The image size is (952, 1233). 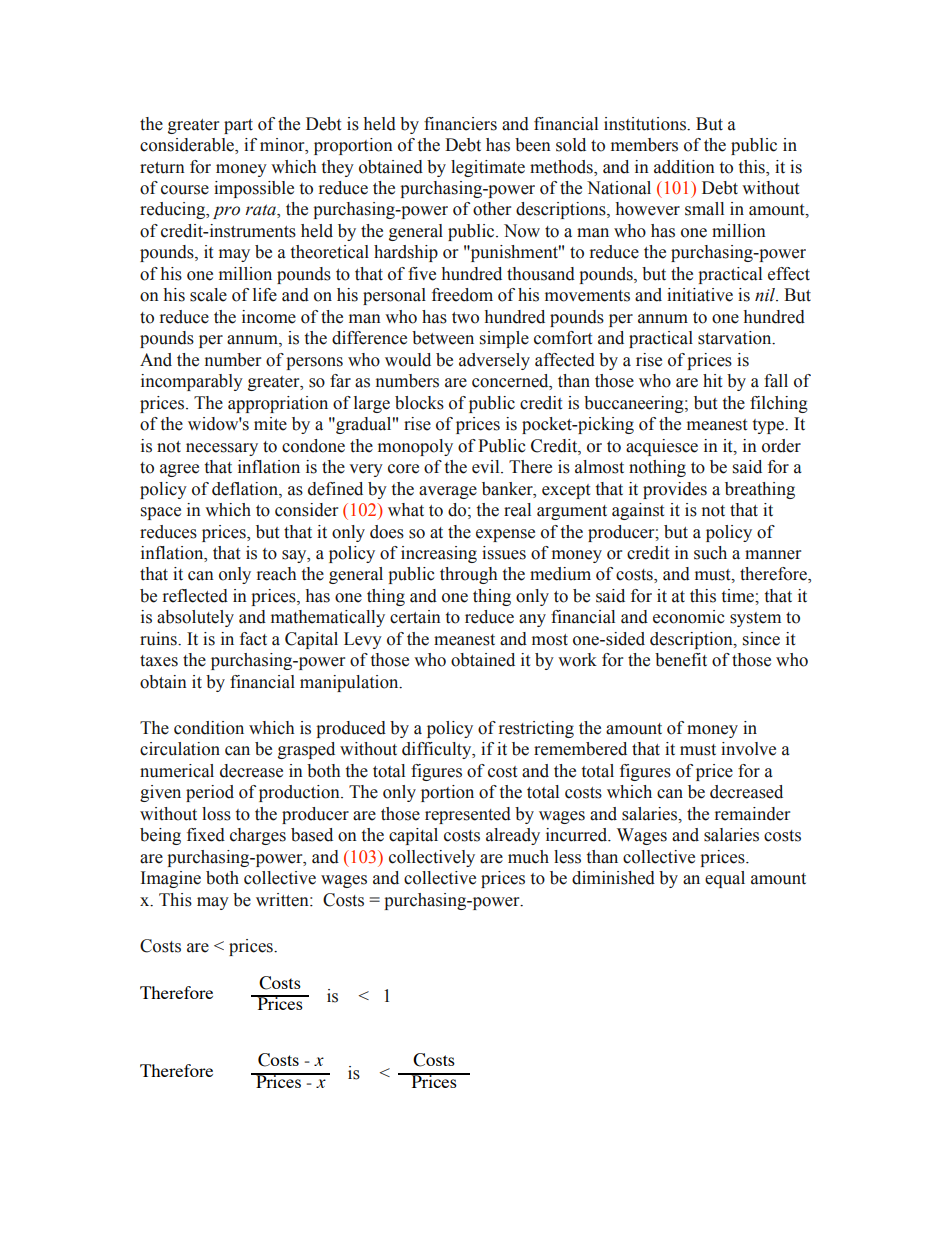 What do you see at coordinates (258, 836) in the screenshot?
I see `charges` at bounding box center [258, 836].
